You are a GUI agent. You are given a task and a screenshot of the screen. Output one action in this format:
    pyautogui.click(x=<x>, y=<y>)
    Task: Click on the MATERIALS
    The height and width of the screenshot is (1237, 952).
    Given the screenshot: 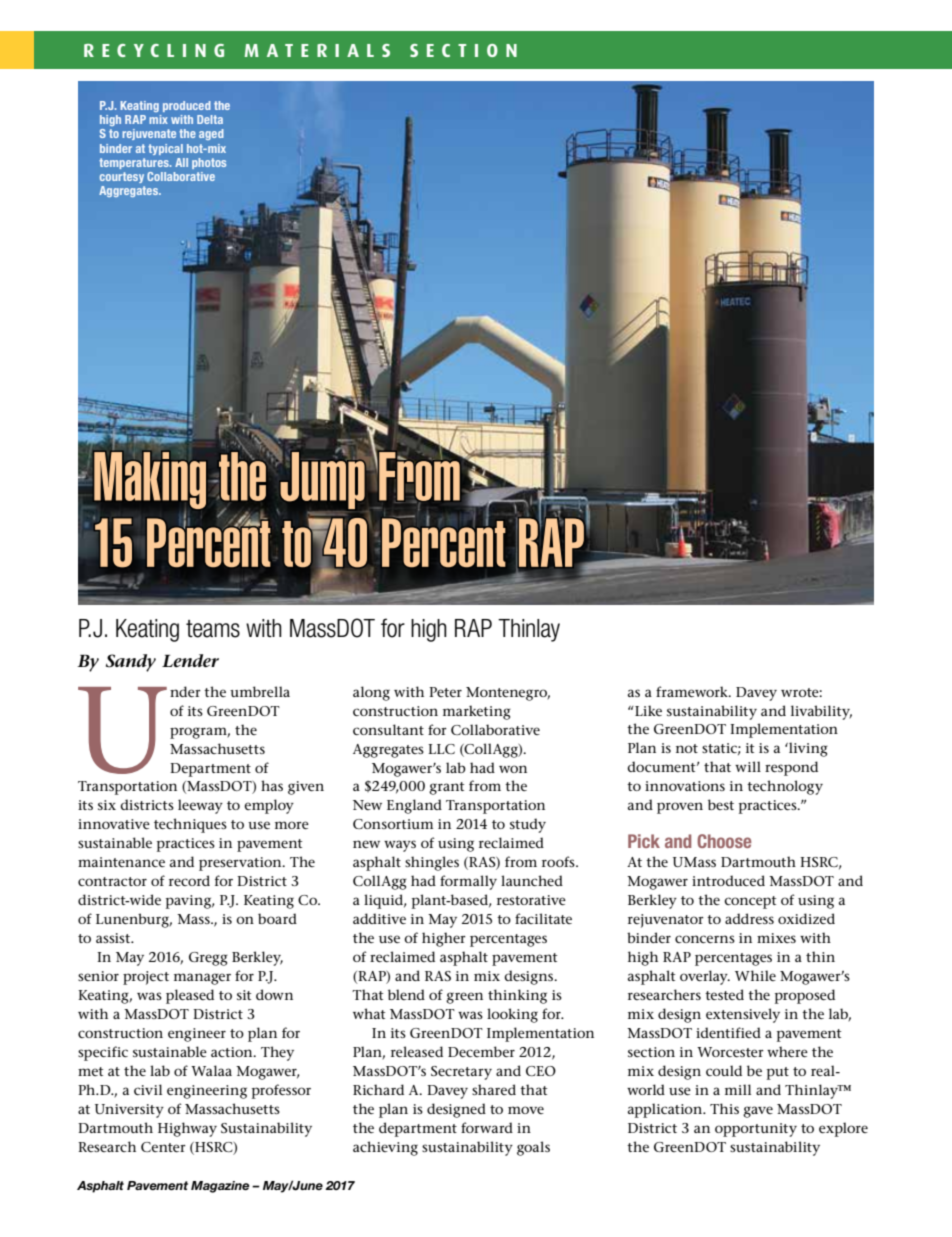 What is the action you would take?
    pyautogui.click(x=317, y=50)
